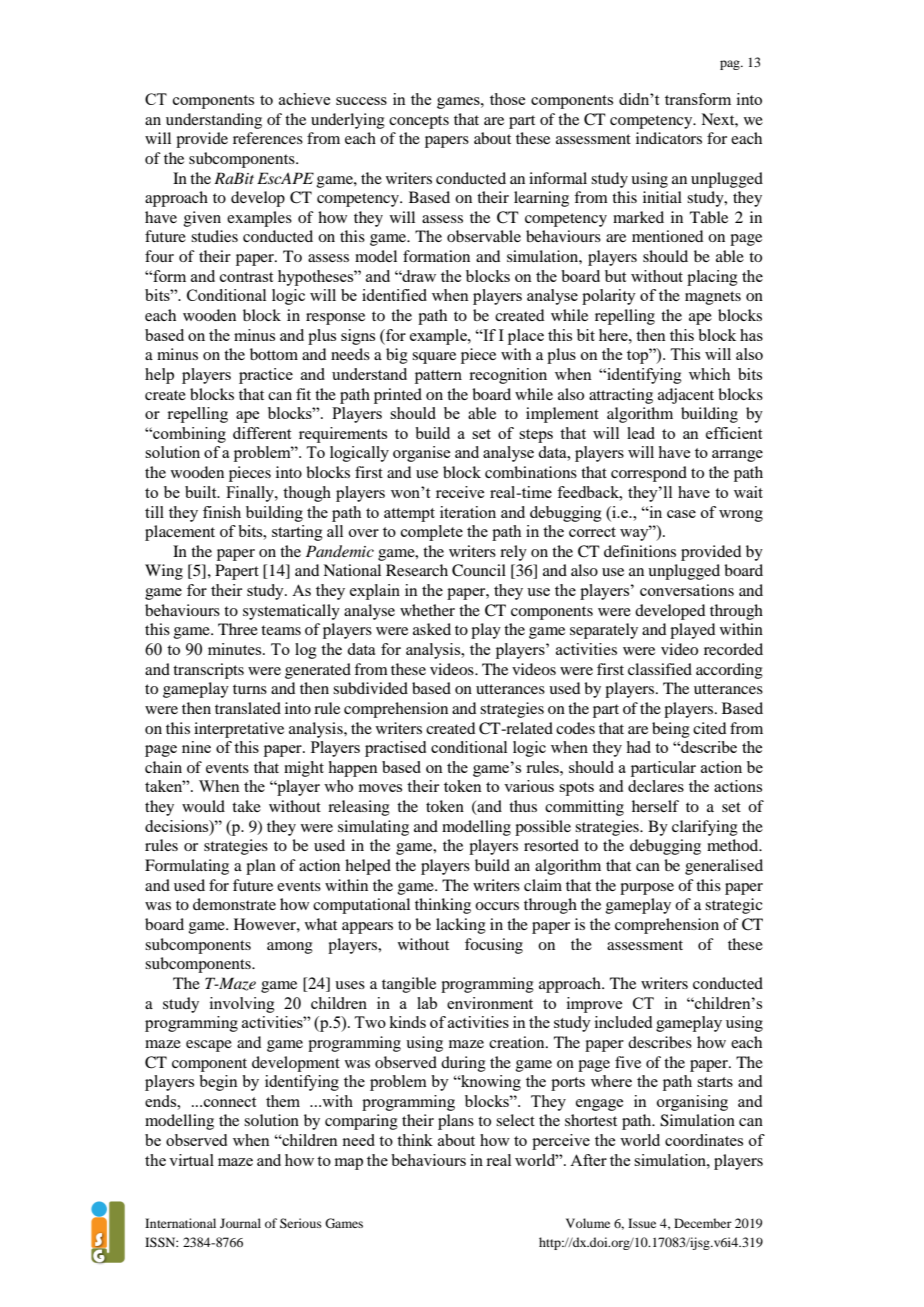 This image has height=1307, width=924. I want to click on indicators, so click(669, 138).
